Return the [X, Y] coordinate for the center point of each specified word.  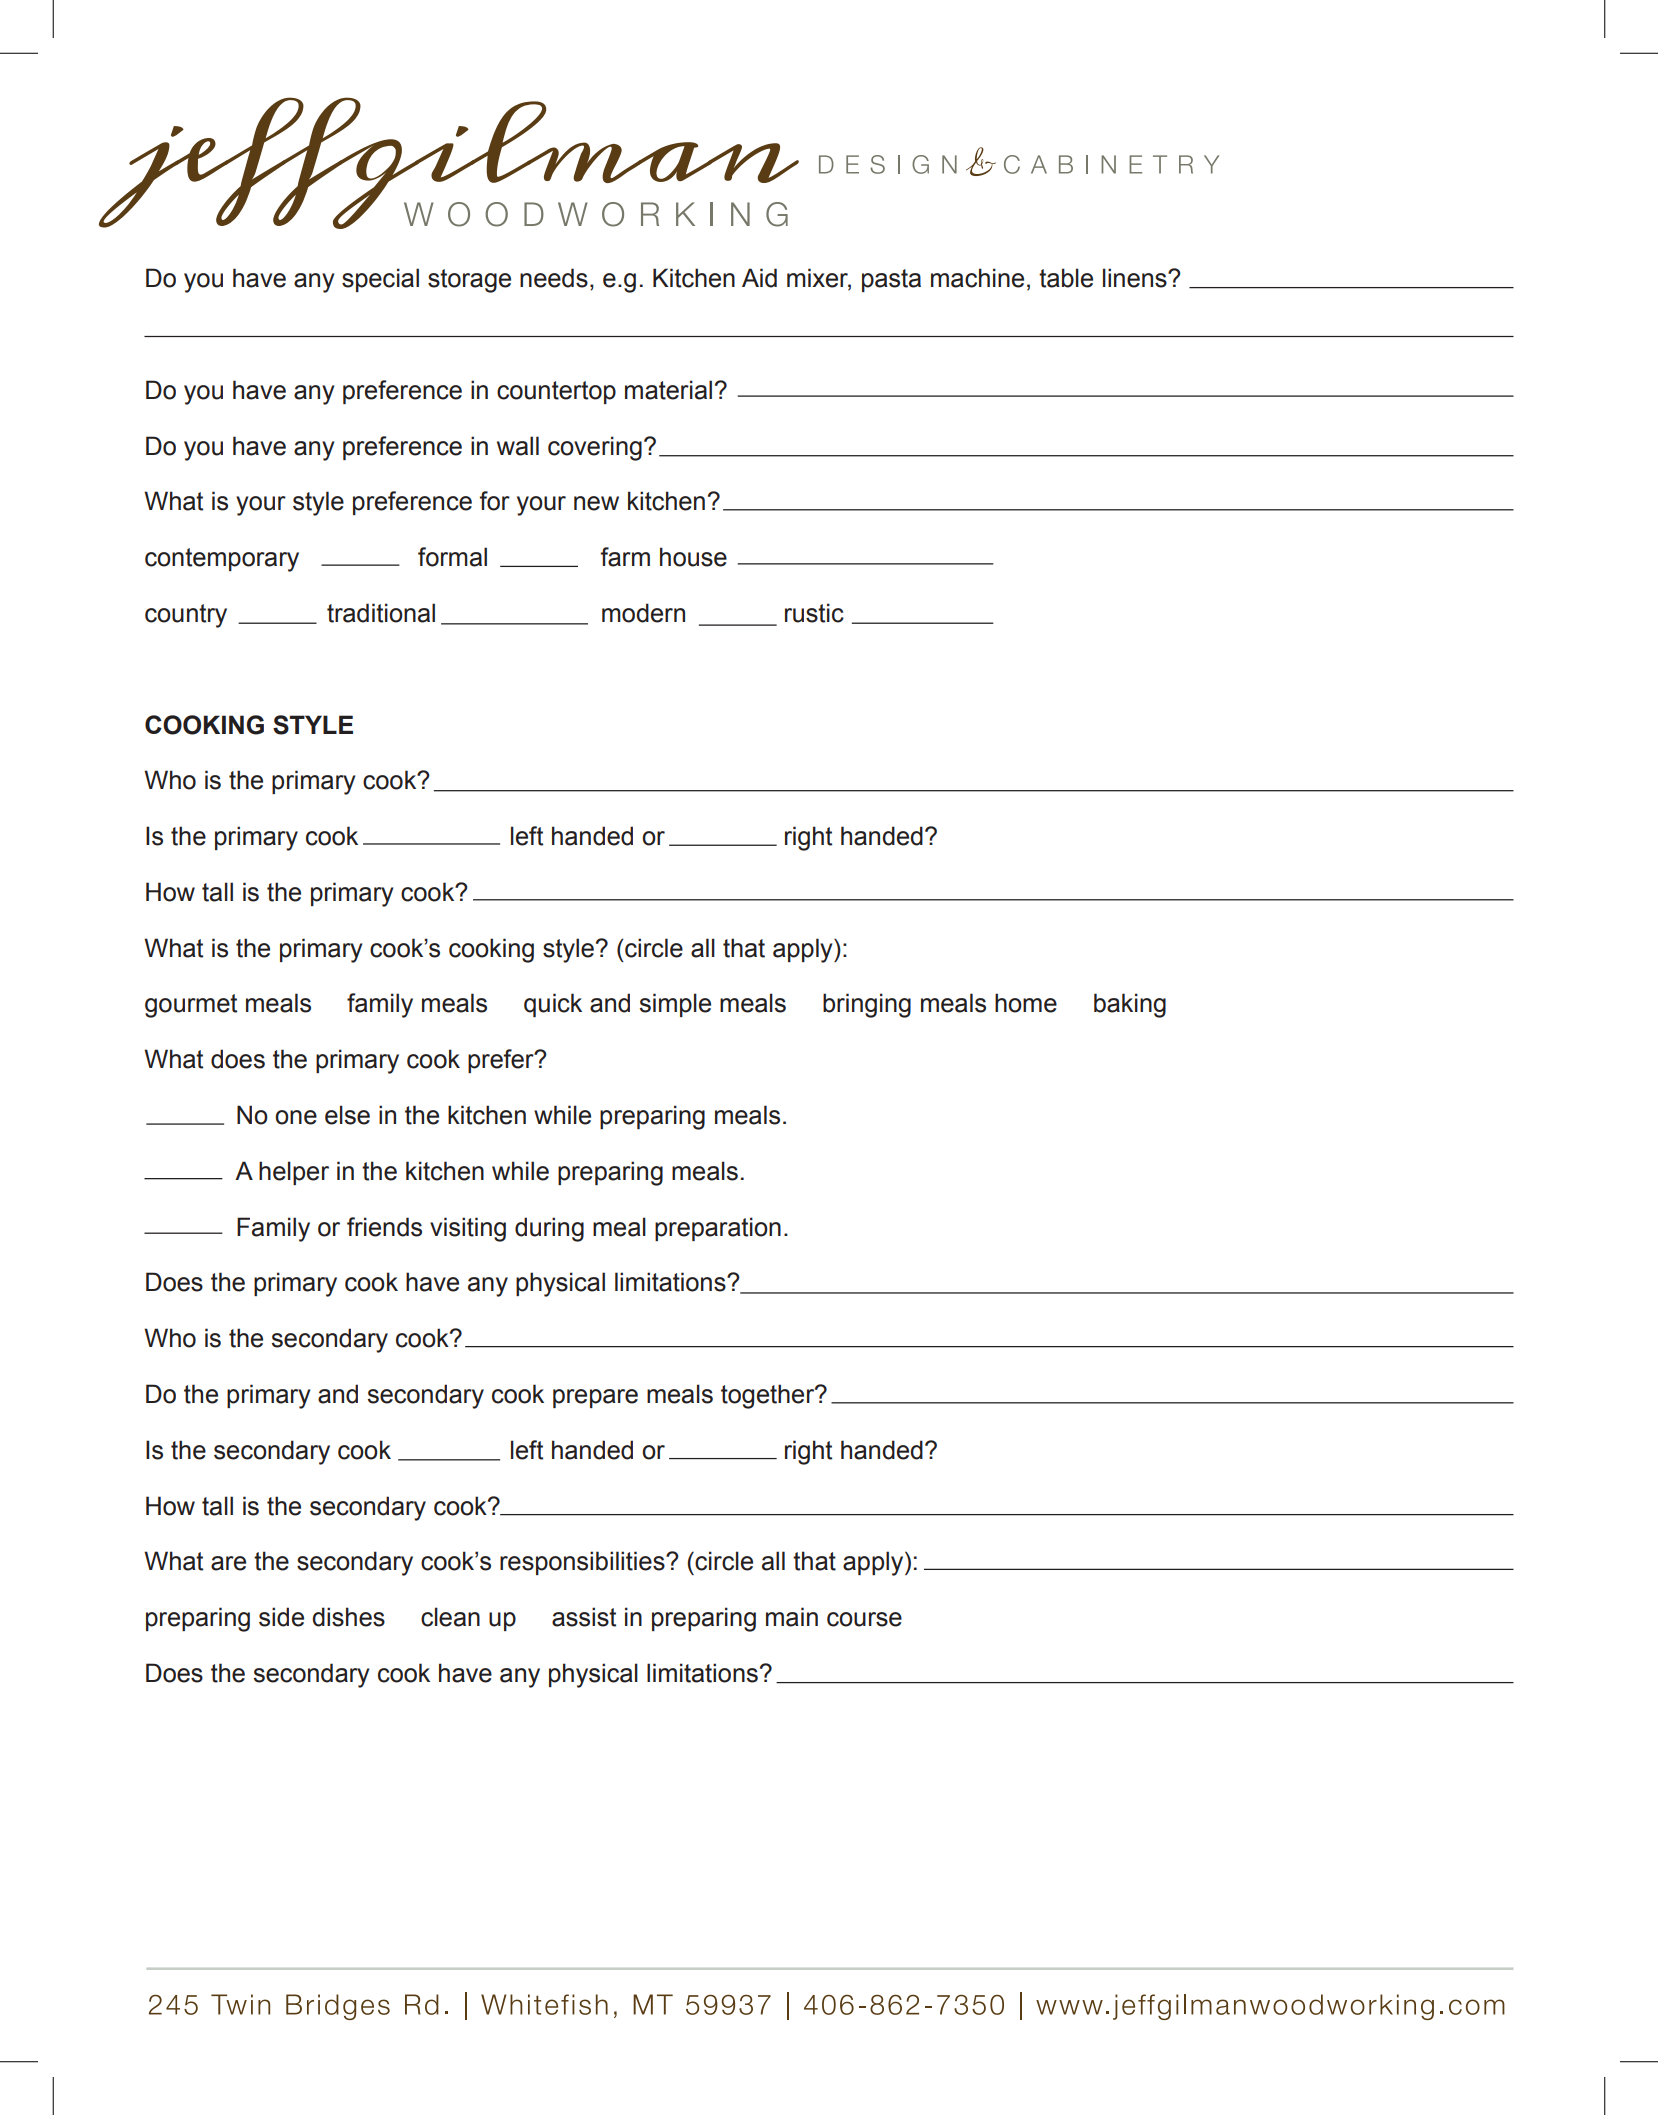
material [668, 390]
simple [675, 1005]
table [1066, 278]
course [864, 1619]
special [380, 280]
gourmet [191, 1006]
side [281, 1617]
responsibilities [583, 1563]
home [1026, 1003]
